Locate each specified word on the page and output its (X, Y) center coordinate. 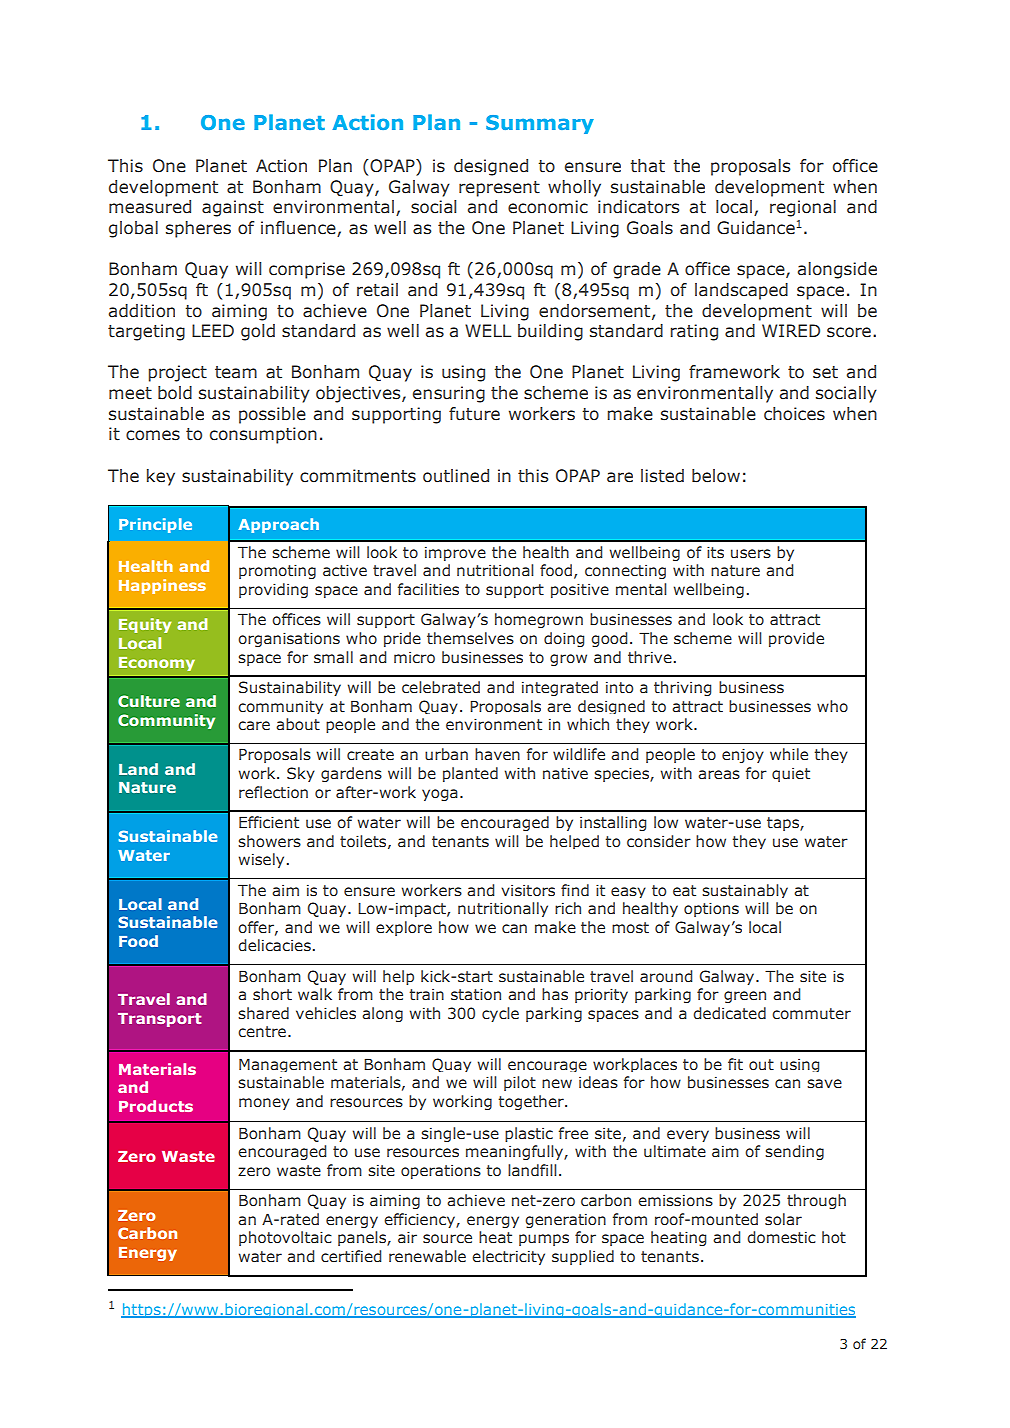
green (745, 997)
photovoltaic (285, 1238)
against (233, 208)
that (647, 166)
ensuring (449, 394)
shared (263, 1013)
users (751, 554)
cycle (500, 1014)
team (236, 372)
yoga (440, 795)
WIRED (791, 330)
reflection (273, 792)
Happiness (162, 586)
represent (499, 189)
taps (784, 824)
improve (455, 554)
